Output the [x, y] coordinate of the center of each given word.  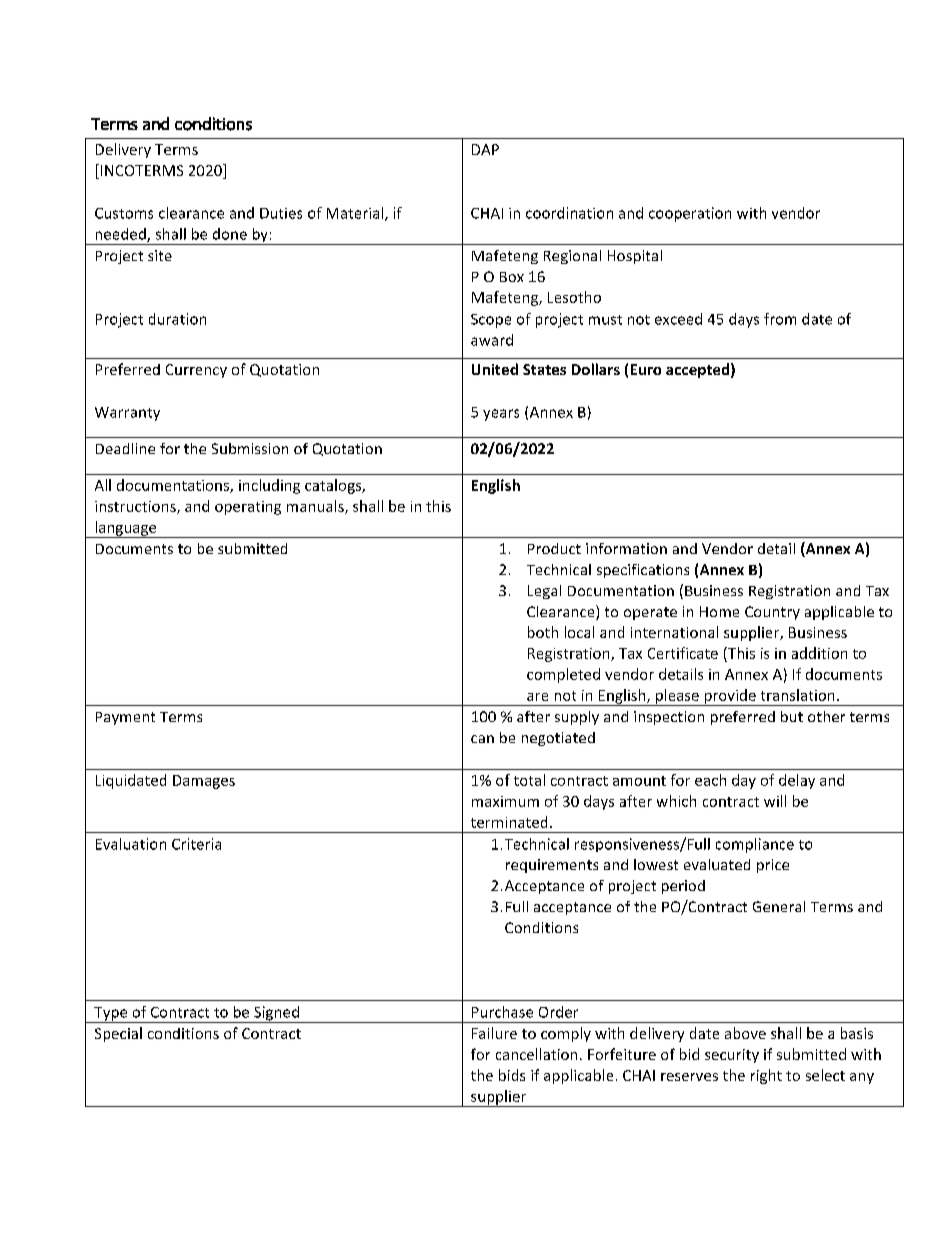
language [126, 529]
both [543, 632]
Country [772, 613]
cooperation [690, 214]
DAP [485, 149]
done [230, 234]
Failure [494, 1033]
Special [118, 1034]
